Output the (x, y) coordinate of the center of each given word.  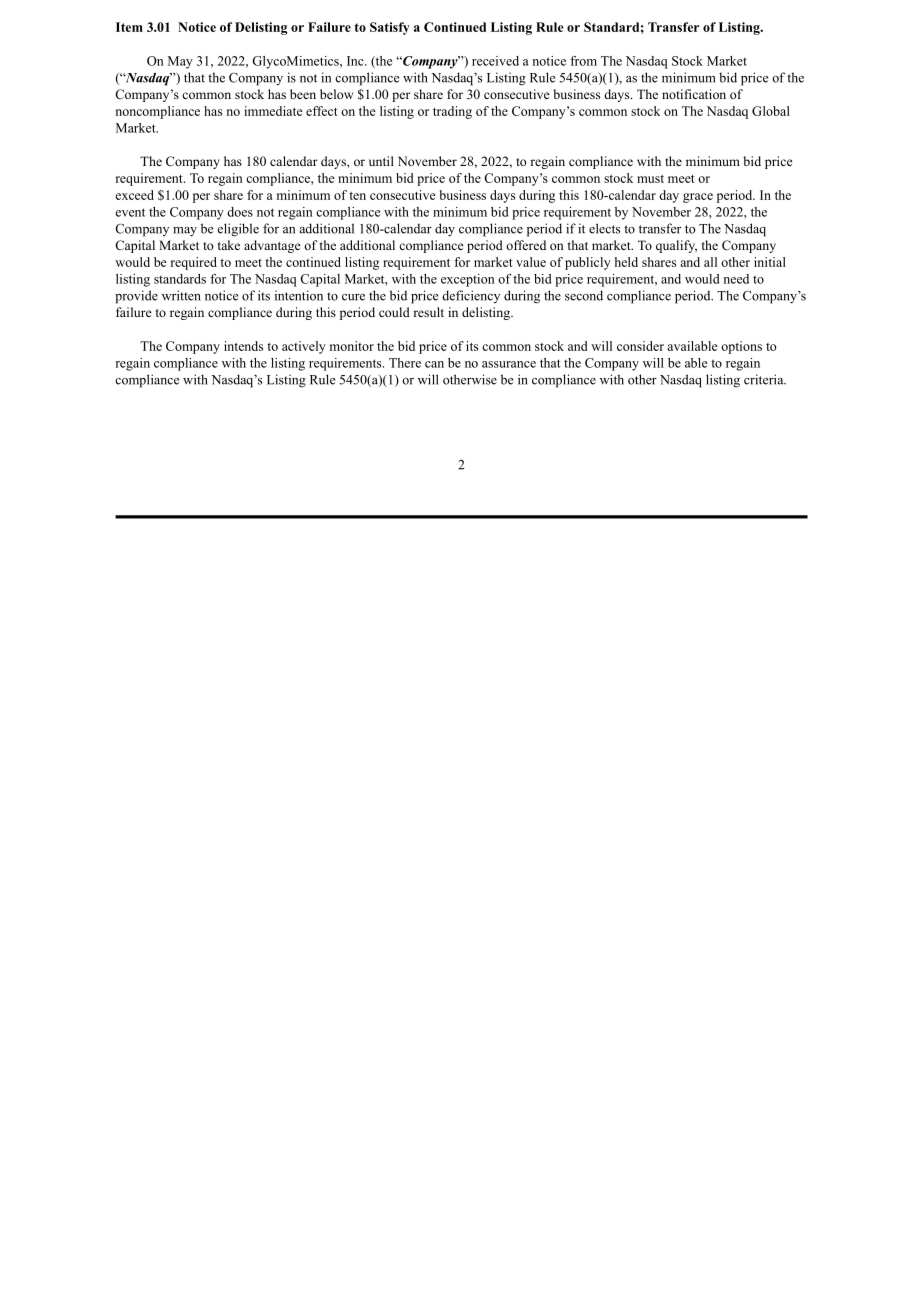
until (381, 161)
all (710, 262)
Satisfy (390, 28)
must (650, 179)
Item (129, 27)
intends (243, 346)
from (583, 61)
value (531, 262)
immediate (273, 111)
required (194, 263)
